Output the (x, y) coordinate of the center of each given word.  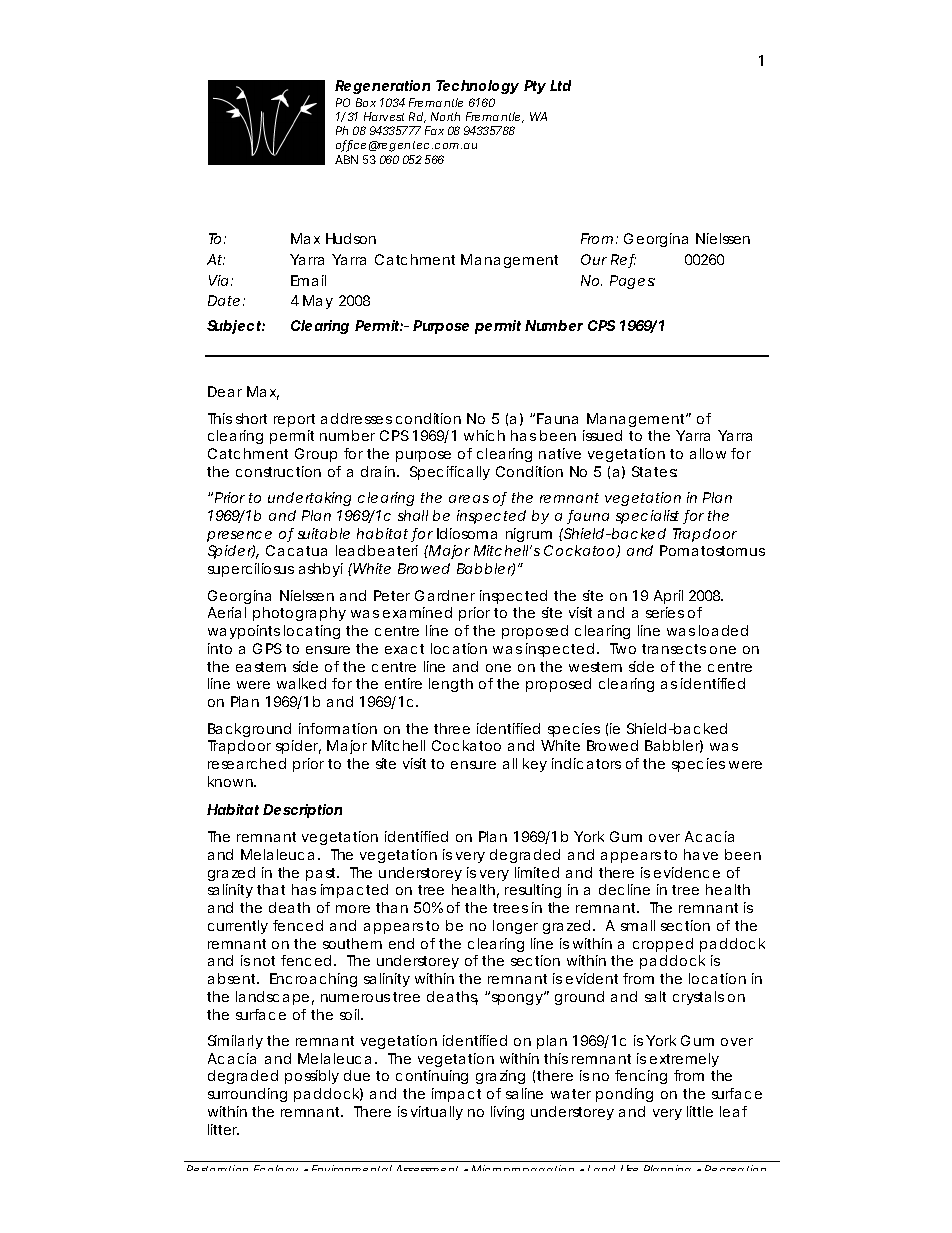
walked (301, 683)
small (638, 925)
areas (469, 499)
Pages (632, 282)
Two (623, 648)
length (451, 685)
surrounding (247, 1095)
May (318, 302)
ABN (346, 159)
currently (238, 927)
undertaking (309, 499)
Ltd (560, 85)
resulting (533, 891)
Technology (477, 87)
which (484, 435)
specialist (650, 517)
